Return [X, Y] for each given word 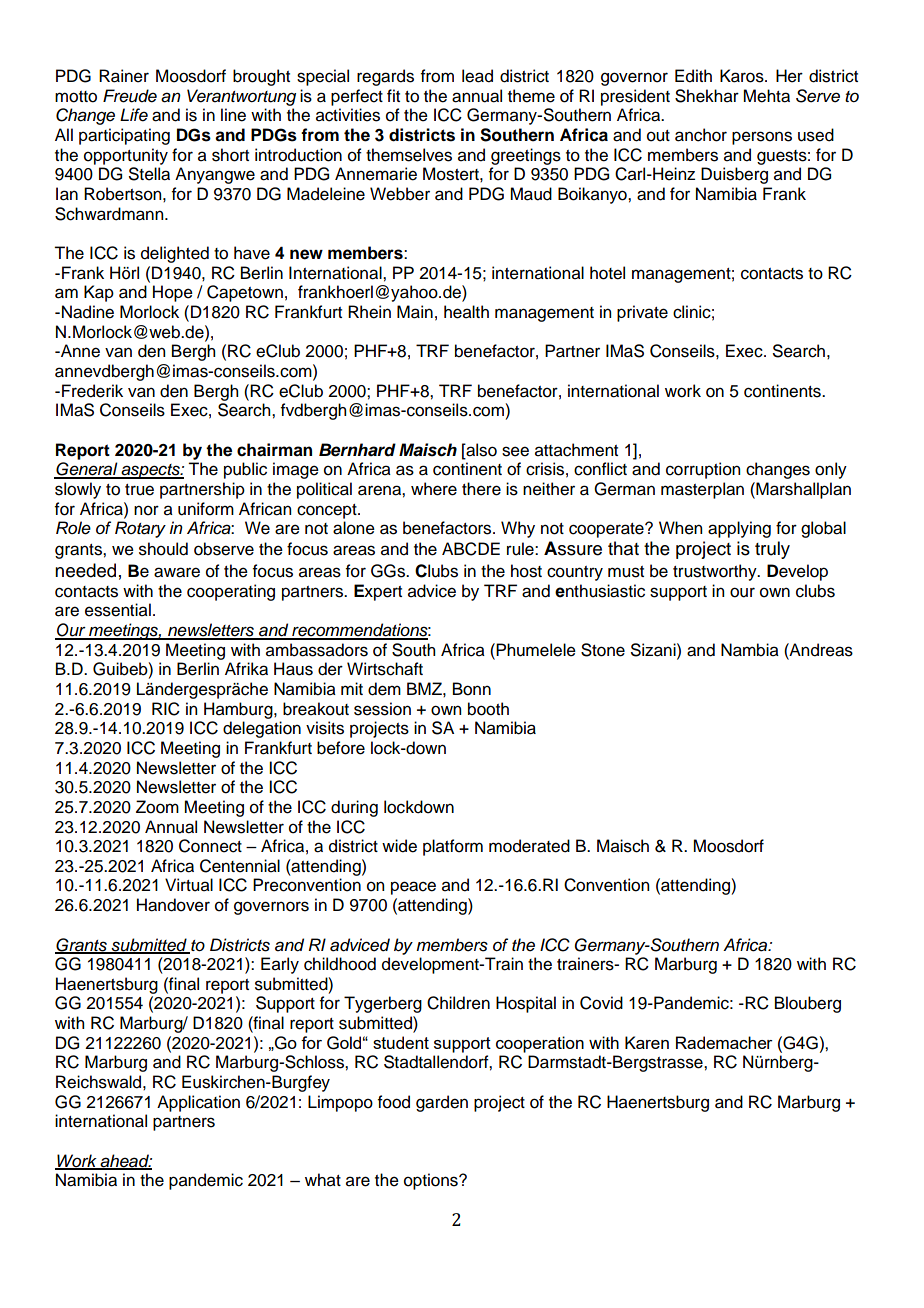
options [432, 1181]
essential [118, 610]
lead [477, 76]
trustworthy [716, 572]
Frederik [92, 391]
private [642, 313]
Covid [601, 1003]
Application [198, 1103]
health [466, 312]
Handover [173, 905]
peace [413, 888]
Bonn [472, 689]
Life [134, 115]
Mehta [766, 96]
